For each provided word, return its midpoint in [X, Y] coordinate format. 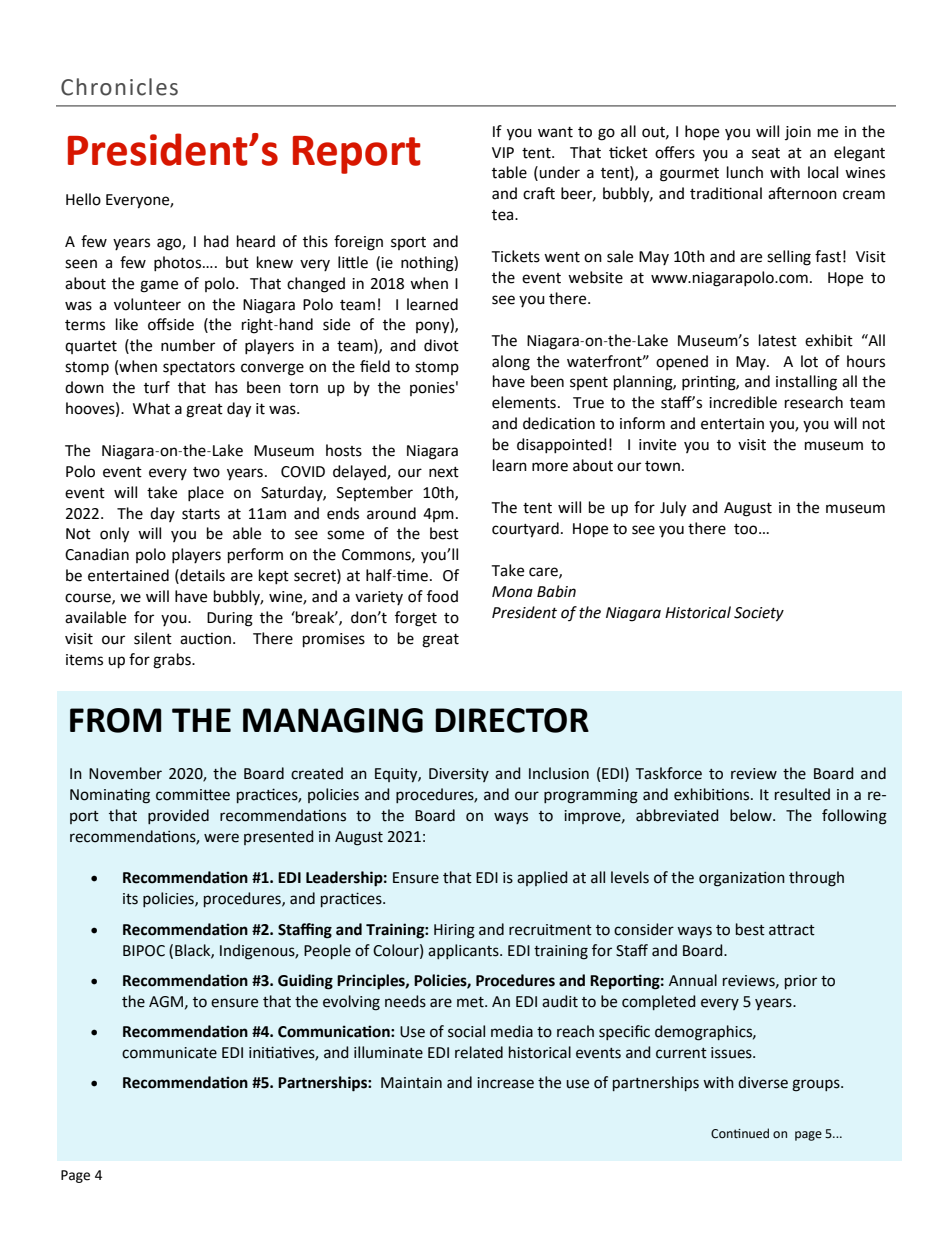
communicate [169, 1053]
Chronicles [119, 87]
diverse [763, 1082]
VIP [503, 152]
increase [505, 1083]
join [798, 133]
